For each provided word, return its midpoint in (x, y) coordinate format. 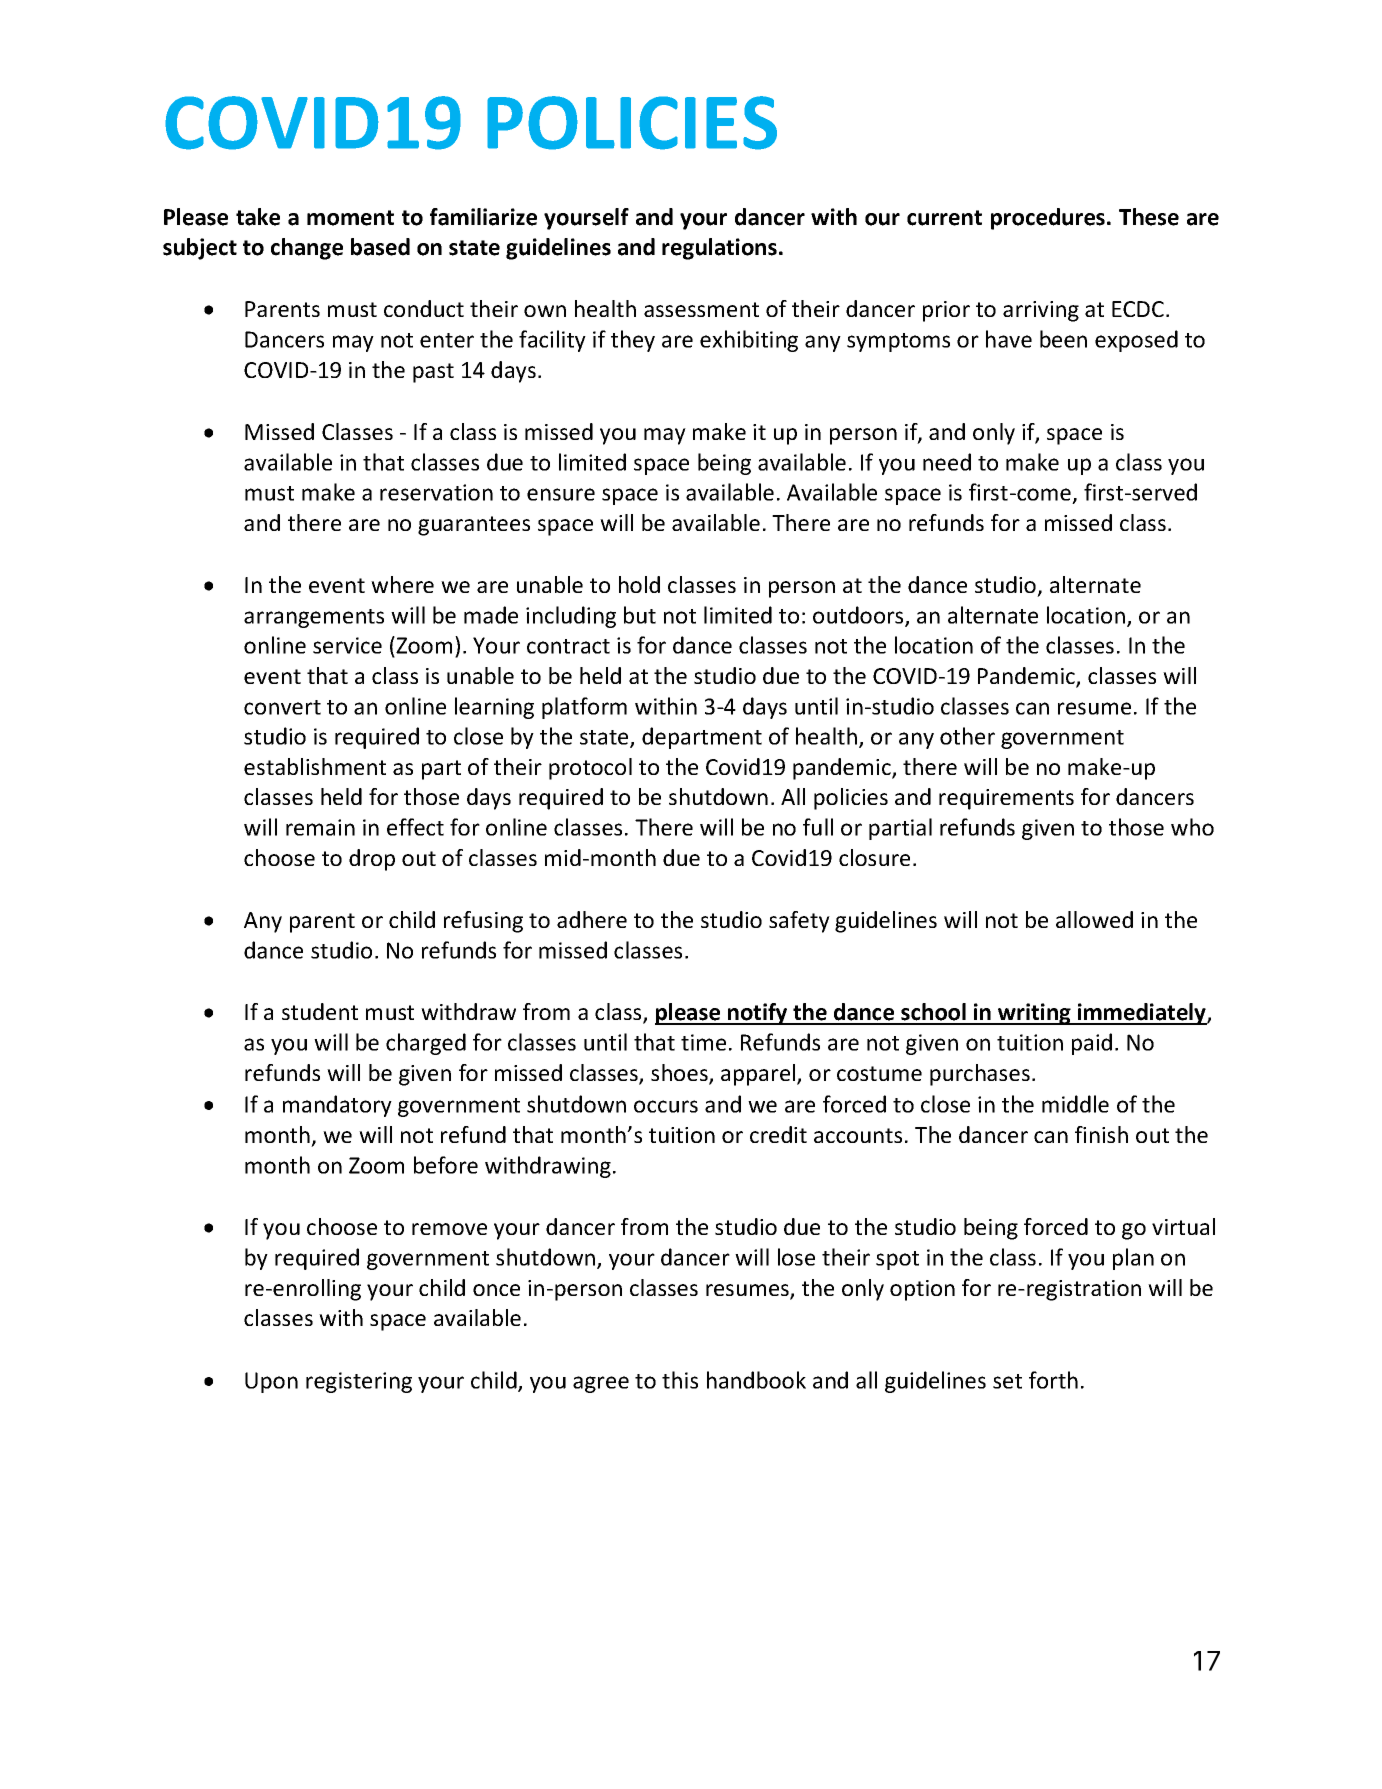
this (680, 1380)
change (307, 249)
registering (359, 1382)
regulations (719, 249)
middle (1075, 1104)
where (402, 584)
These (1149, 217)
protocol (590, 769)
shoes (680, 1074)
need (947, 462)
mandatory (337, 1106)
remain (320, 827)
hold (639, 584)
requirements (1006, 799)
